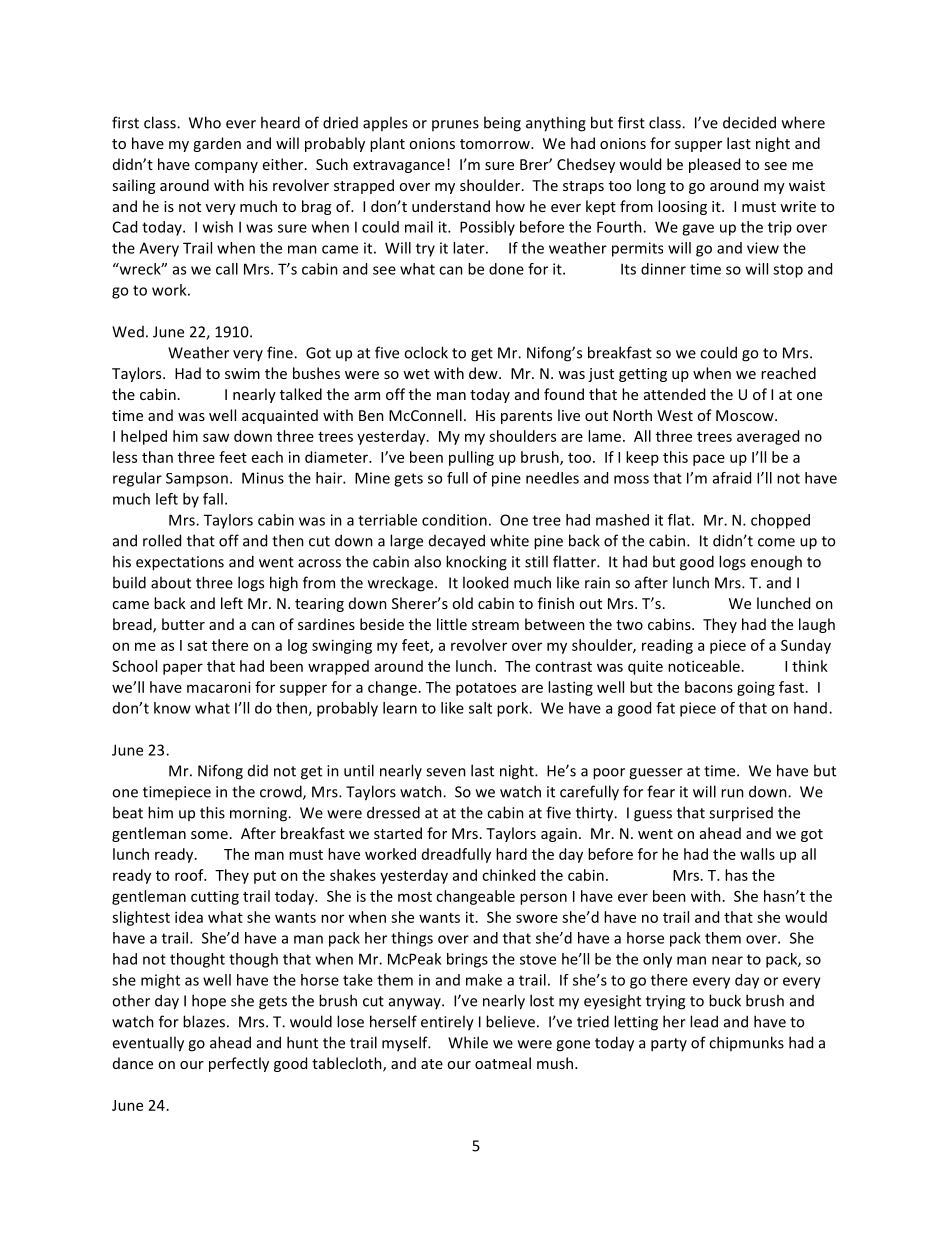 The image size is (952, 1233). I want to click on know, so click(172, 708).
